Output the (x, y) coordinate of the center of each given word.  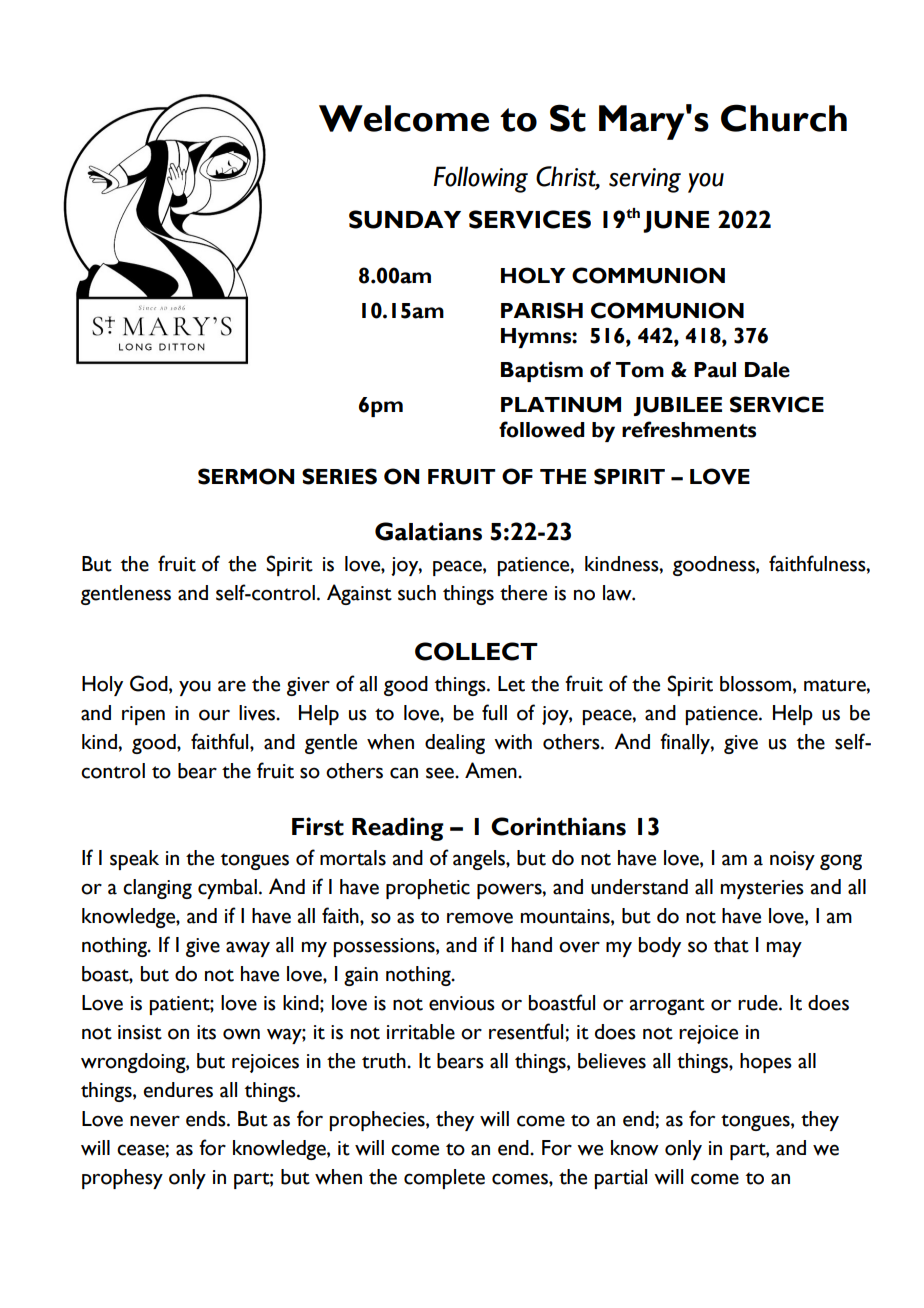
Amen (492, 770)
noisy (792, 860)
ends (207, 1119)
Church (784, 118)
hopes (766, 1063)
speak (134, 860)
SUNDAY (405, 219)
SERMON (246, 476)
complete (444, 1179)
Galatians (428, 531)
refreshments (689, 429)
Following (481, 179)
